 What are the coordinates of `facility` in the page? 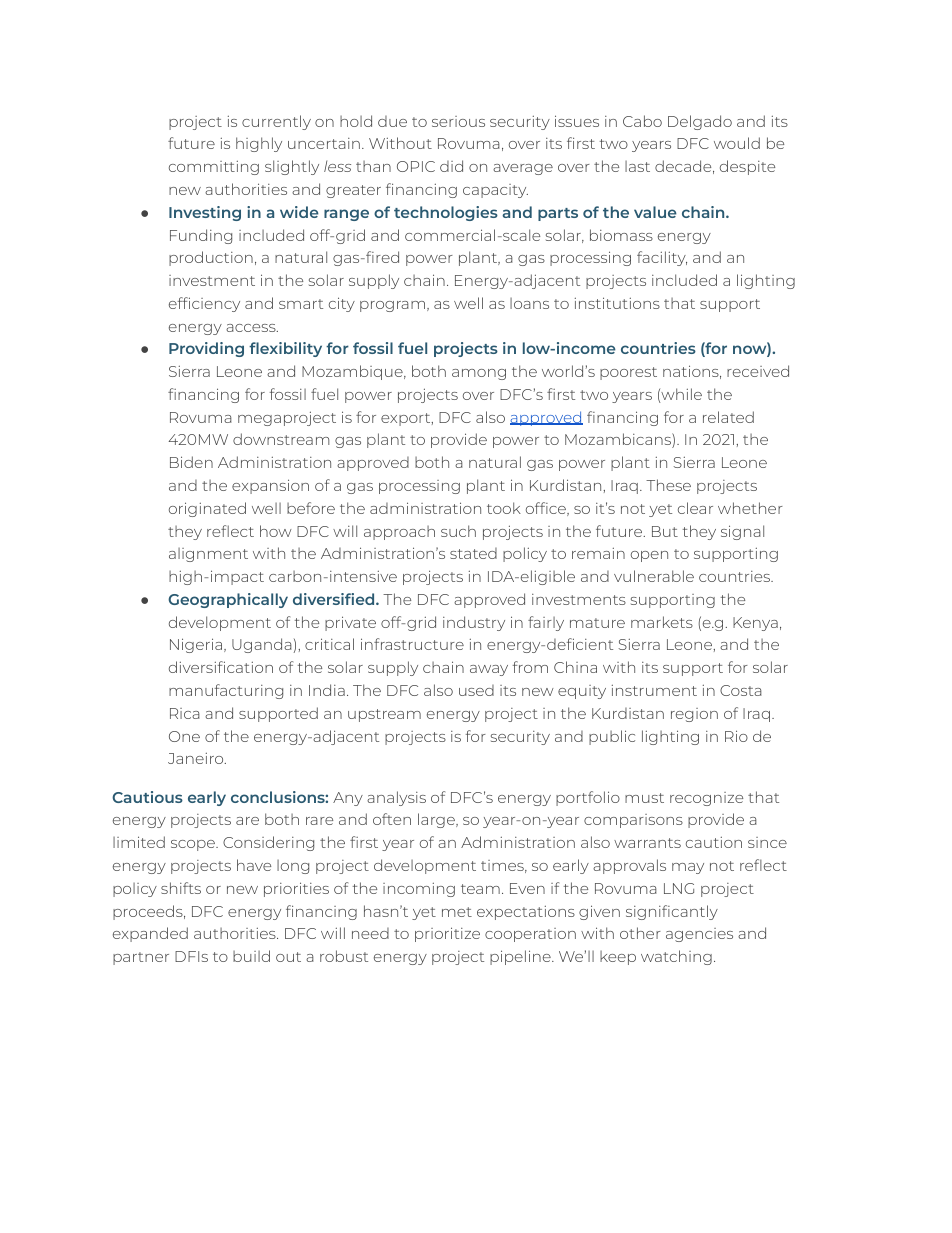 It's located at (662, 258).
